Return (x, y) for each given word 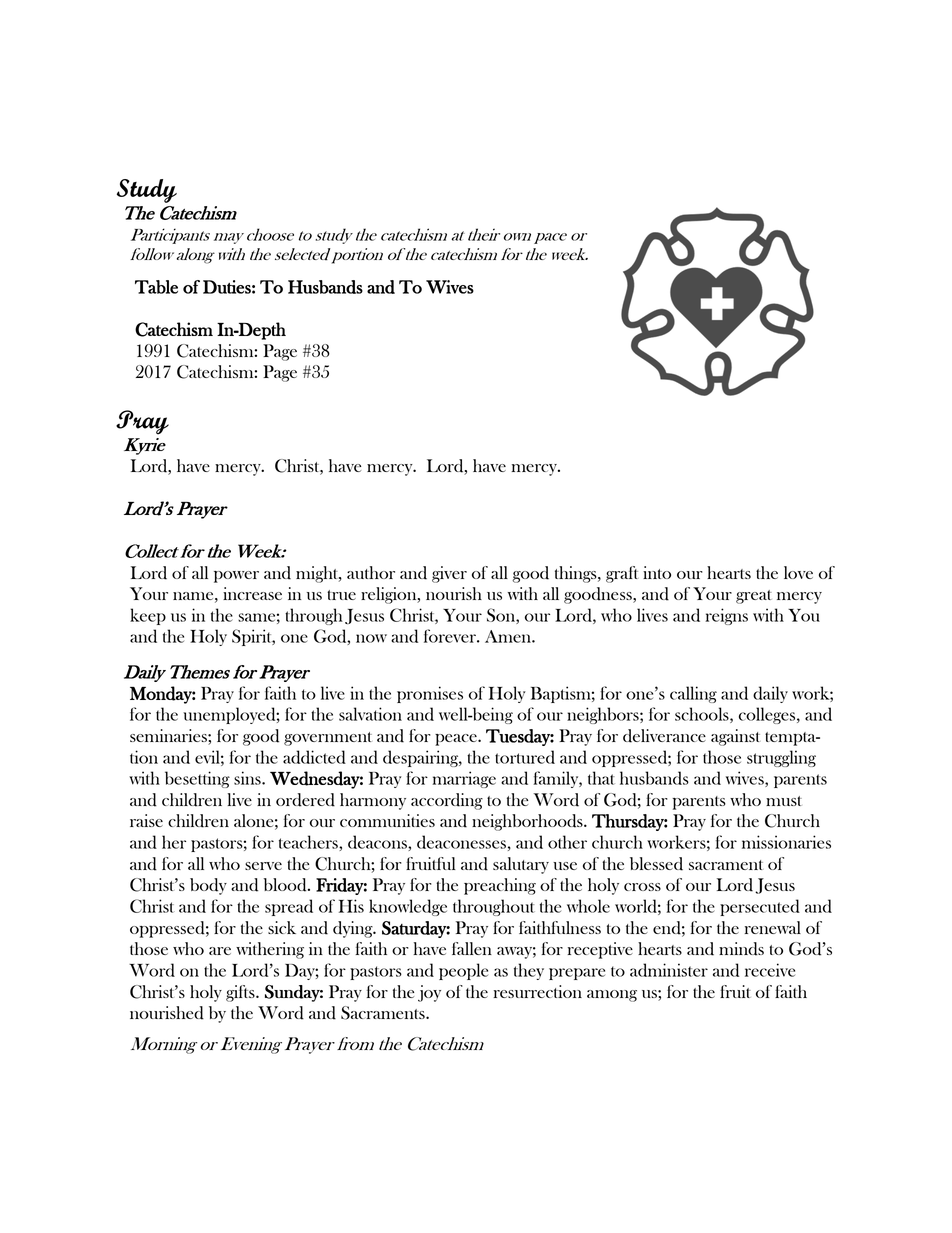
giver (449, 574)
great (754, 597)
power (236, 577)
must (784, 801)
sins (248, 778)
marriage (464, 779)
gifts (241, 993)
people (463, 971)
